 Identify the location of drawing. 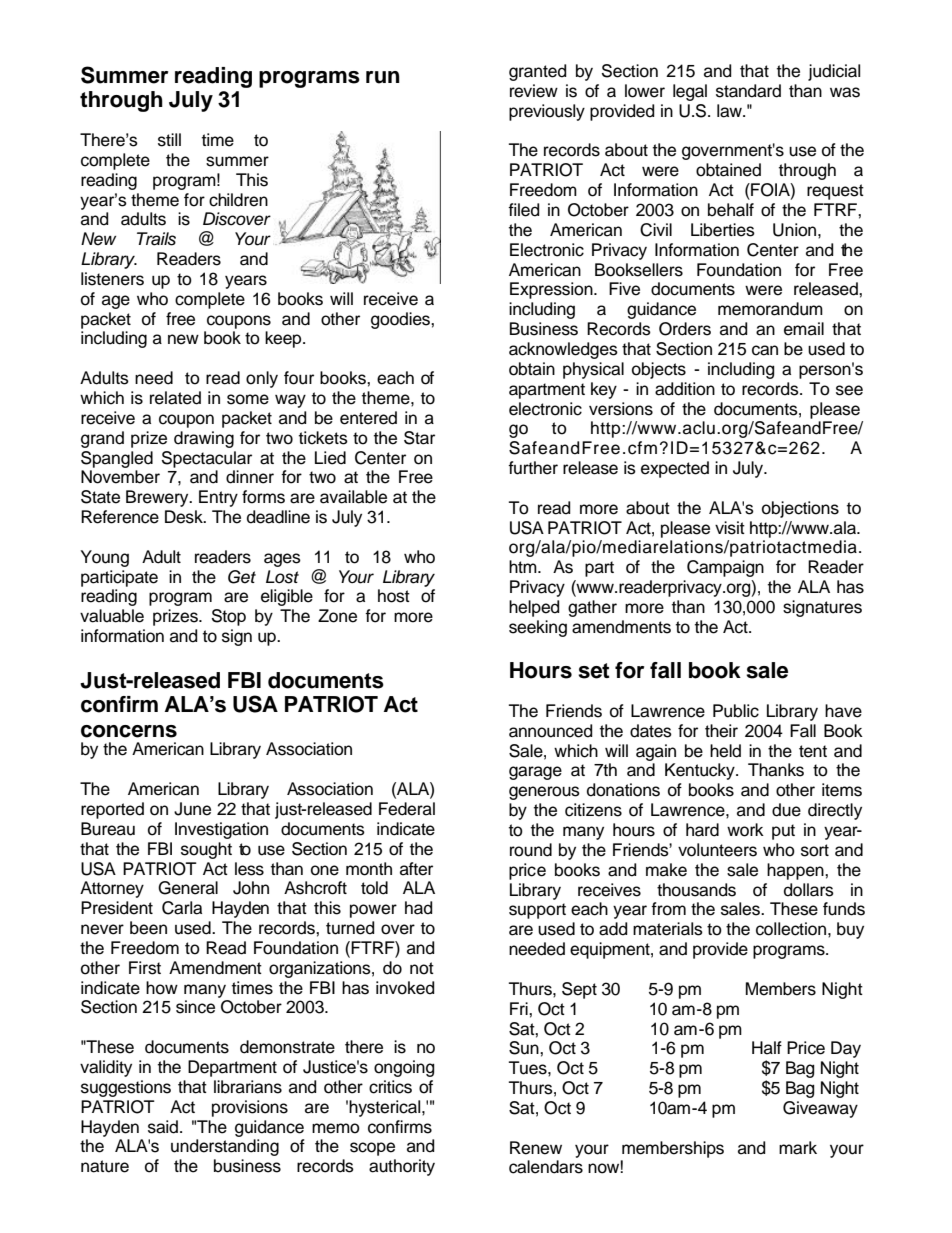
(204, 439).
